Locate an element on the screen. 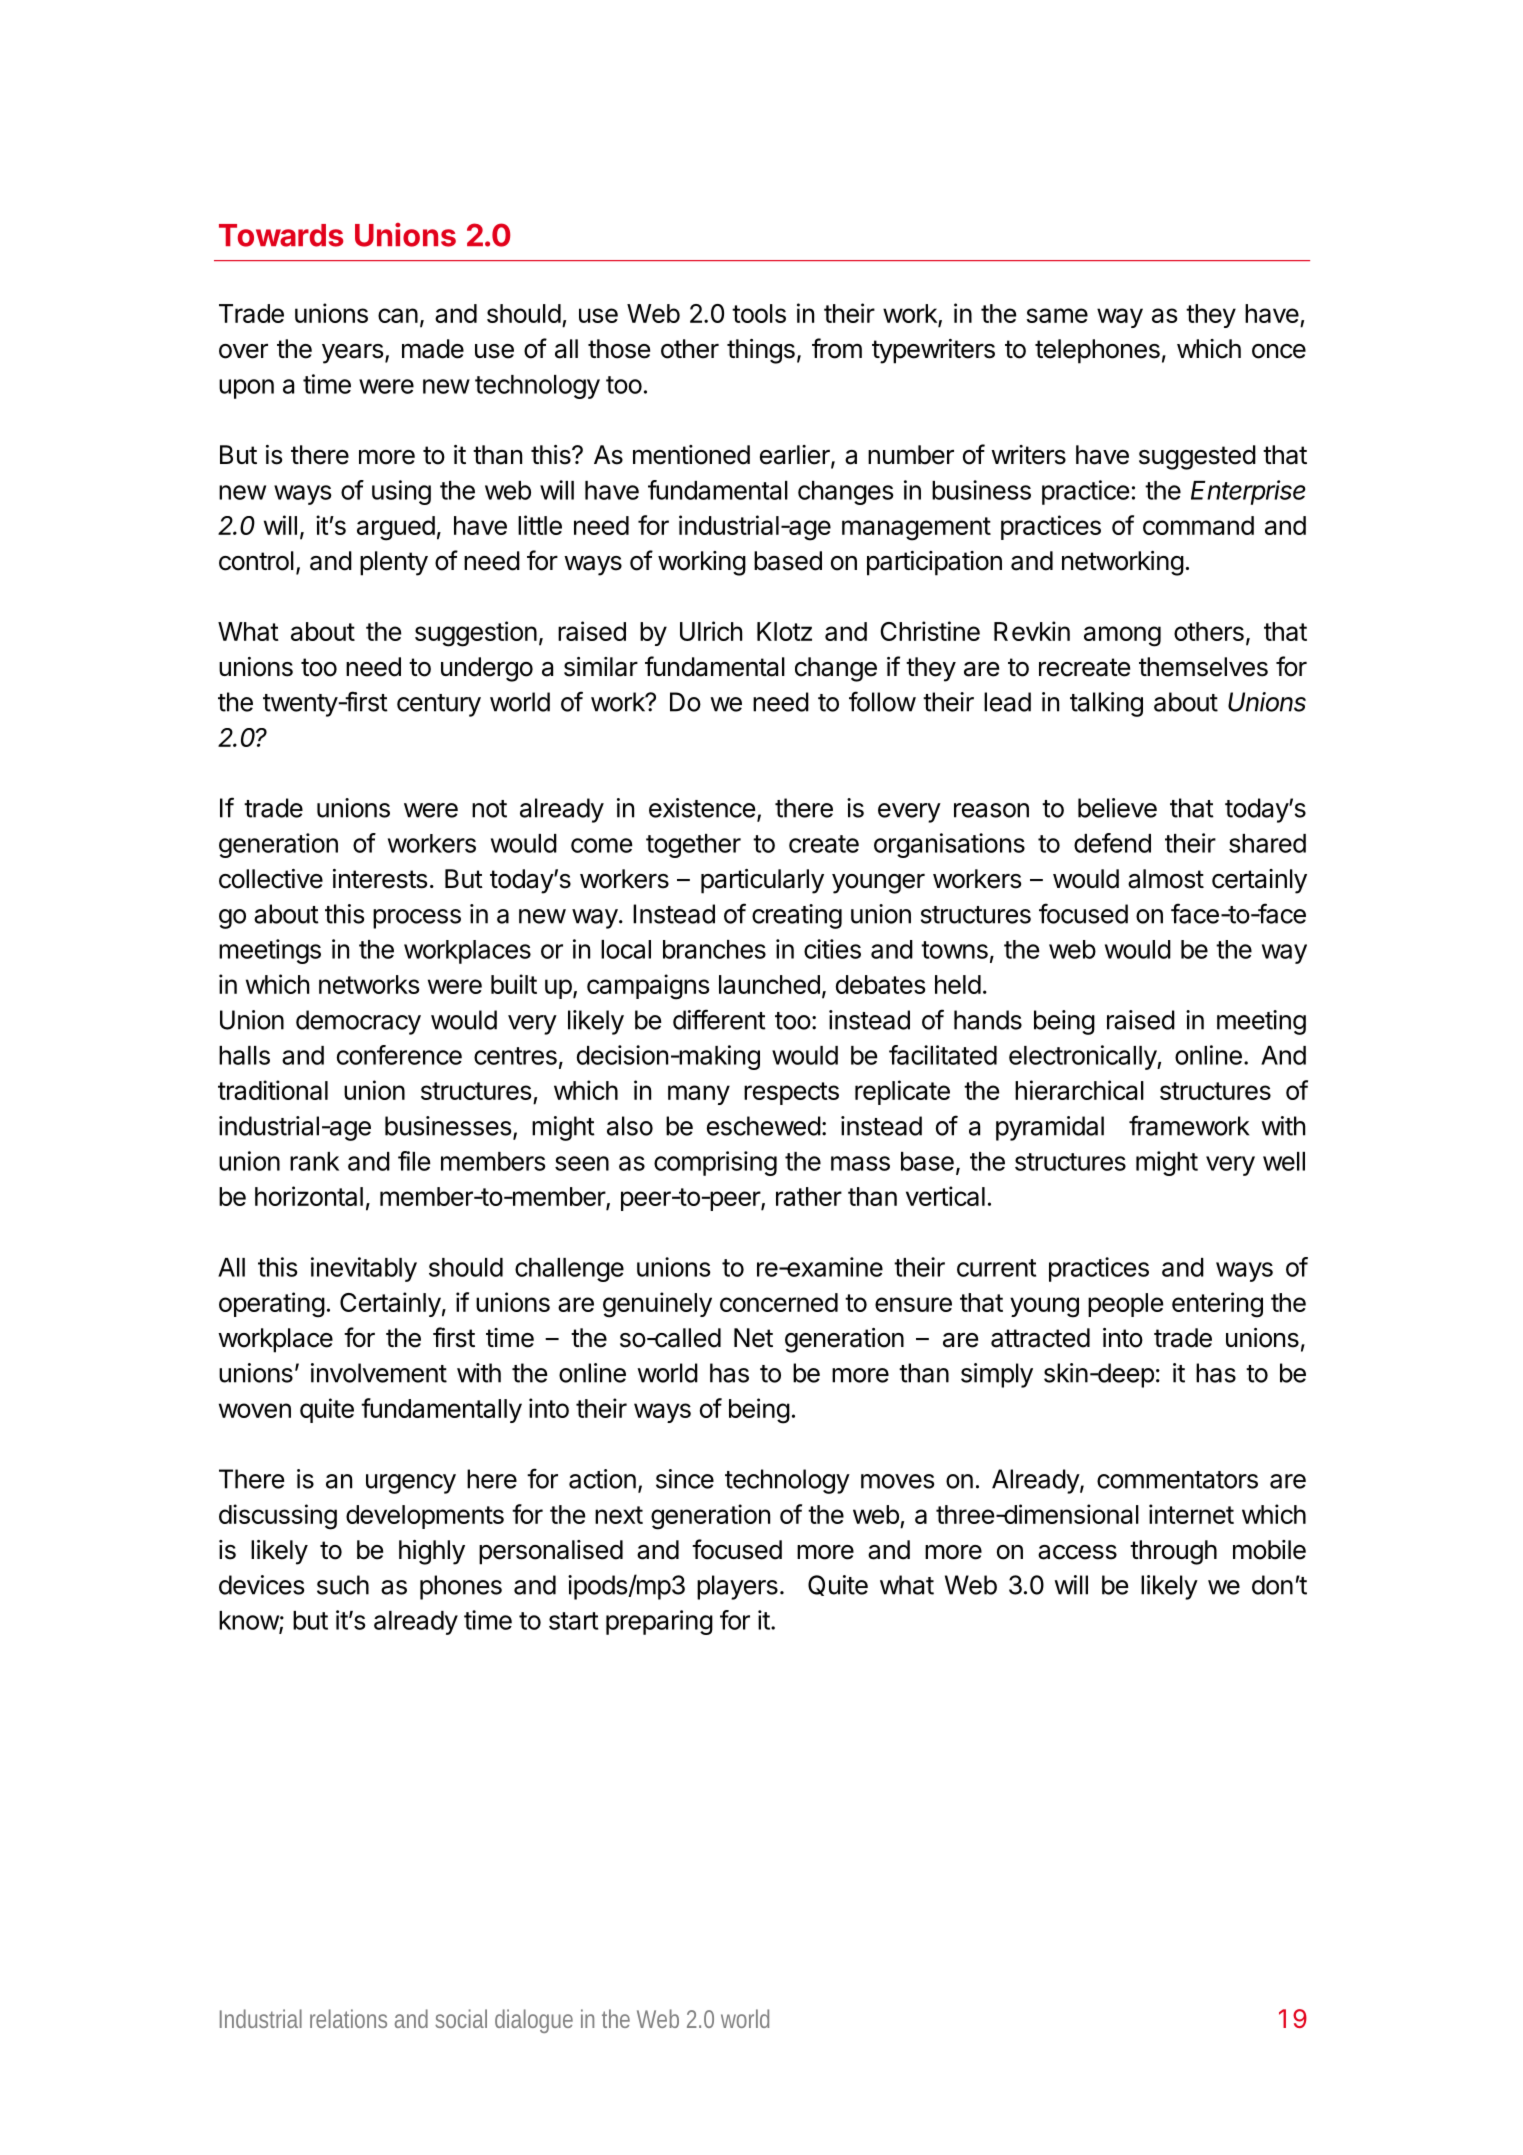 This screenshot has height=2155, width=1523. relations is located at coordinates (348, 2018).
